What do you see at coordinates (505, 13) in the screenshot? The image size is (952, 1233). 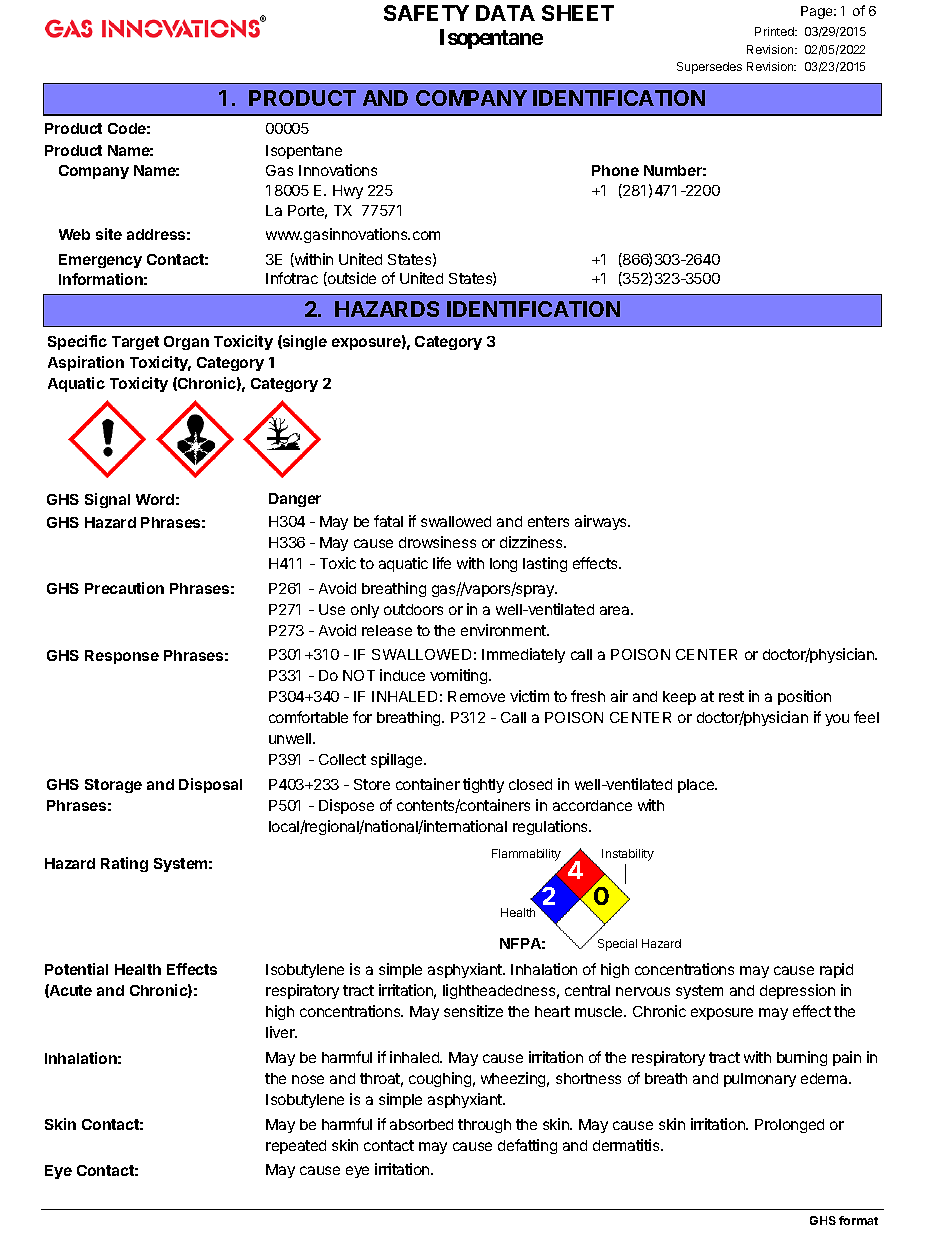 I see `DATA` at bounding box center [505, 13].
